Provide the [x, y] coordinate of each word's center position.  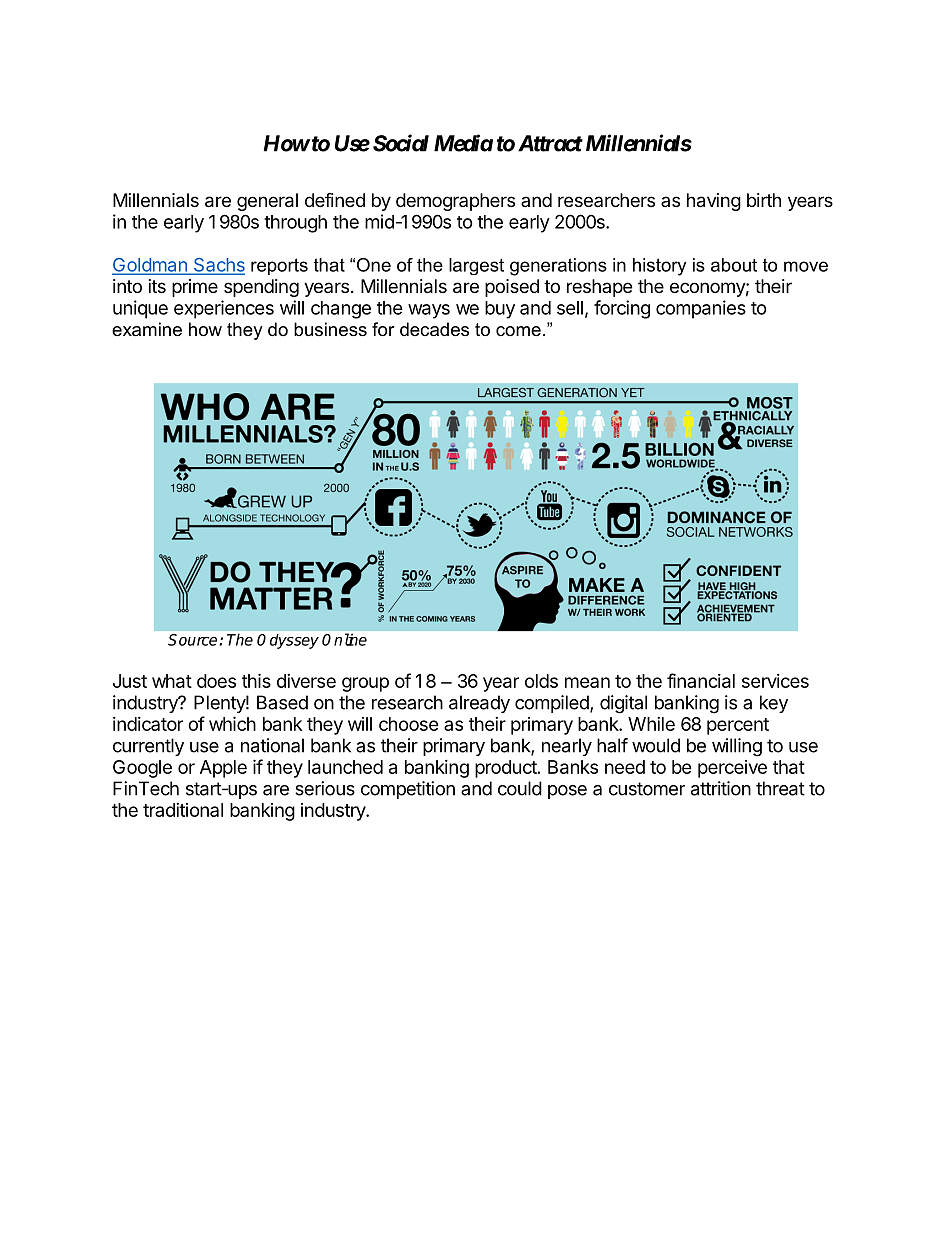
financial [701, 680]
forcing [622, 309]
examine [147, 329]
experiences [224, 309]
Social [401, 143]
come [518, 331]
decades [434, 329]
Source [192, 640]
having [714, 202]
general [267, 202]
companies [701, 309]
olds [541, 681]
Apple [223, 769]
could [520, 788]
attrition [721, 788]
